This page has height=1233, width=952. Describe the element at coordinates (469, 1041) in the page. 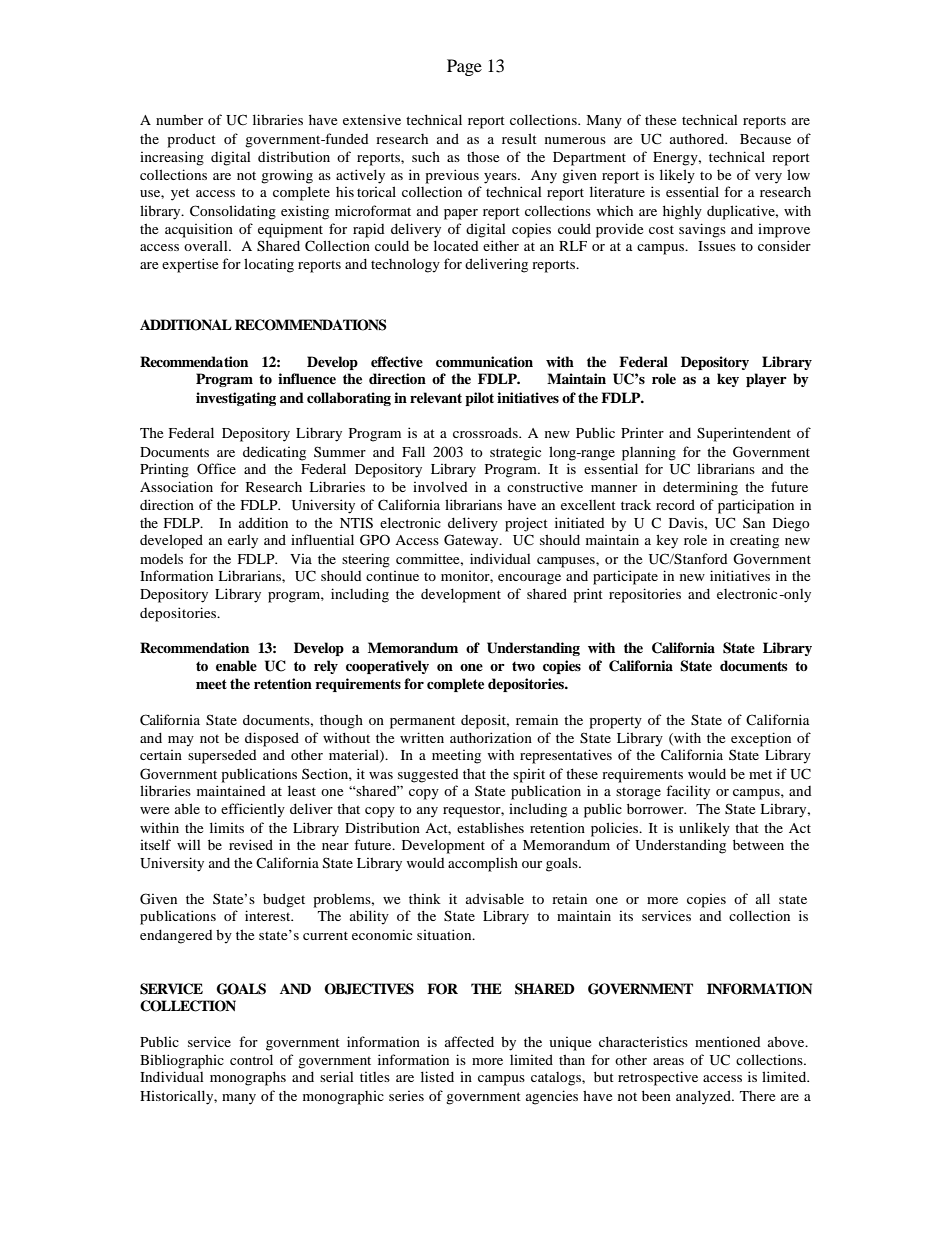

I see `affected` at that location.
